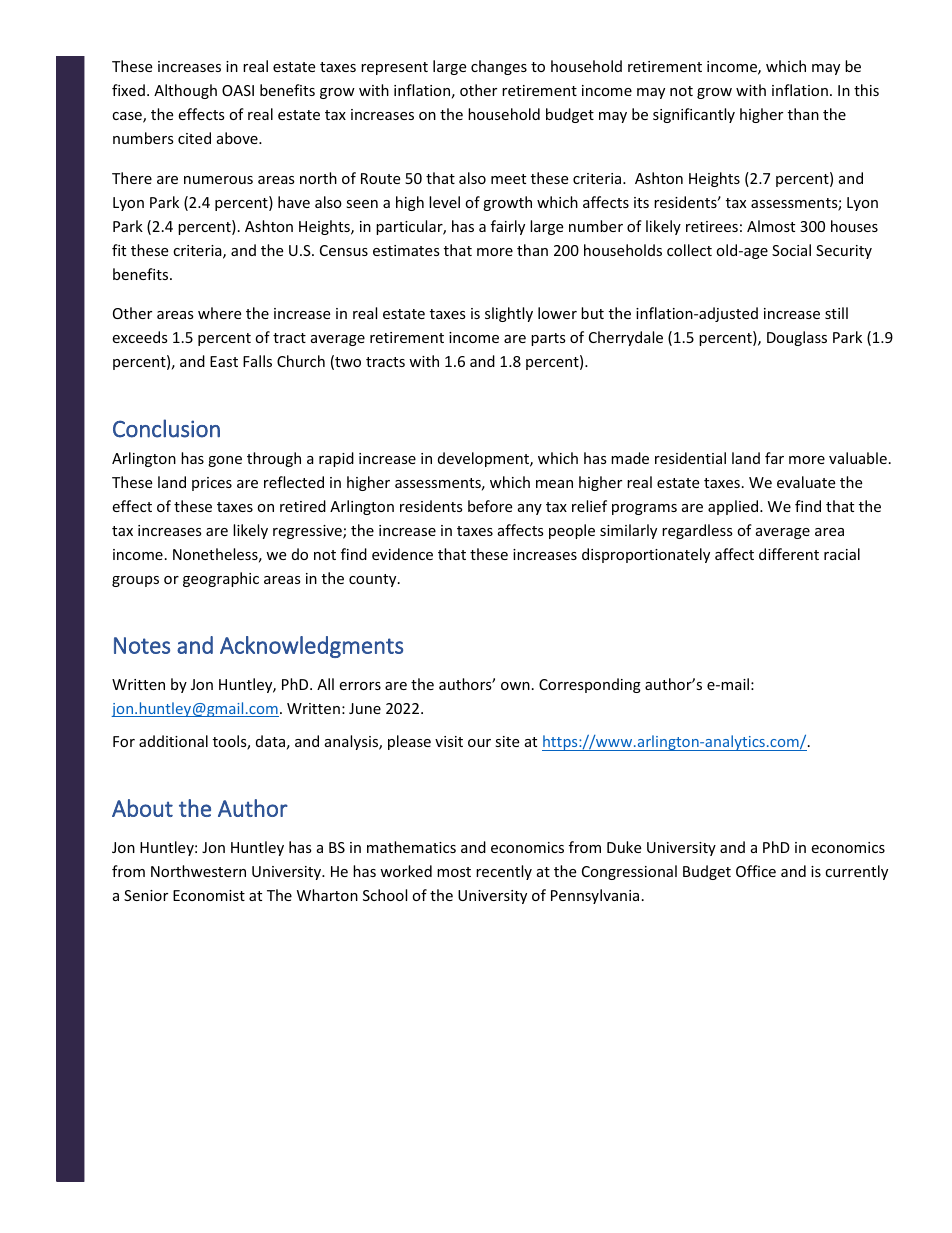  What do you see at coordinates (504, 872) in the page?
I see `recently` at bounding box center [504, 872].
